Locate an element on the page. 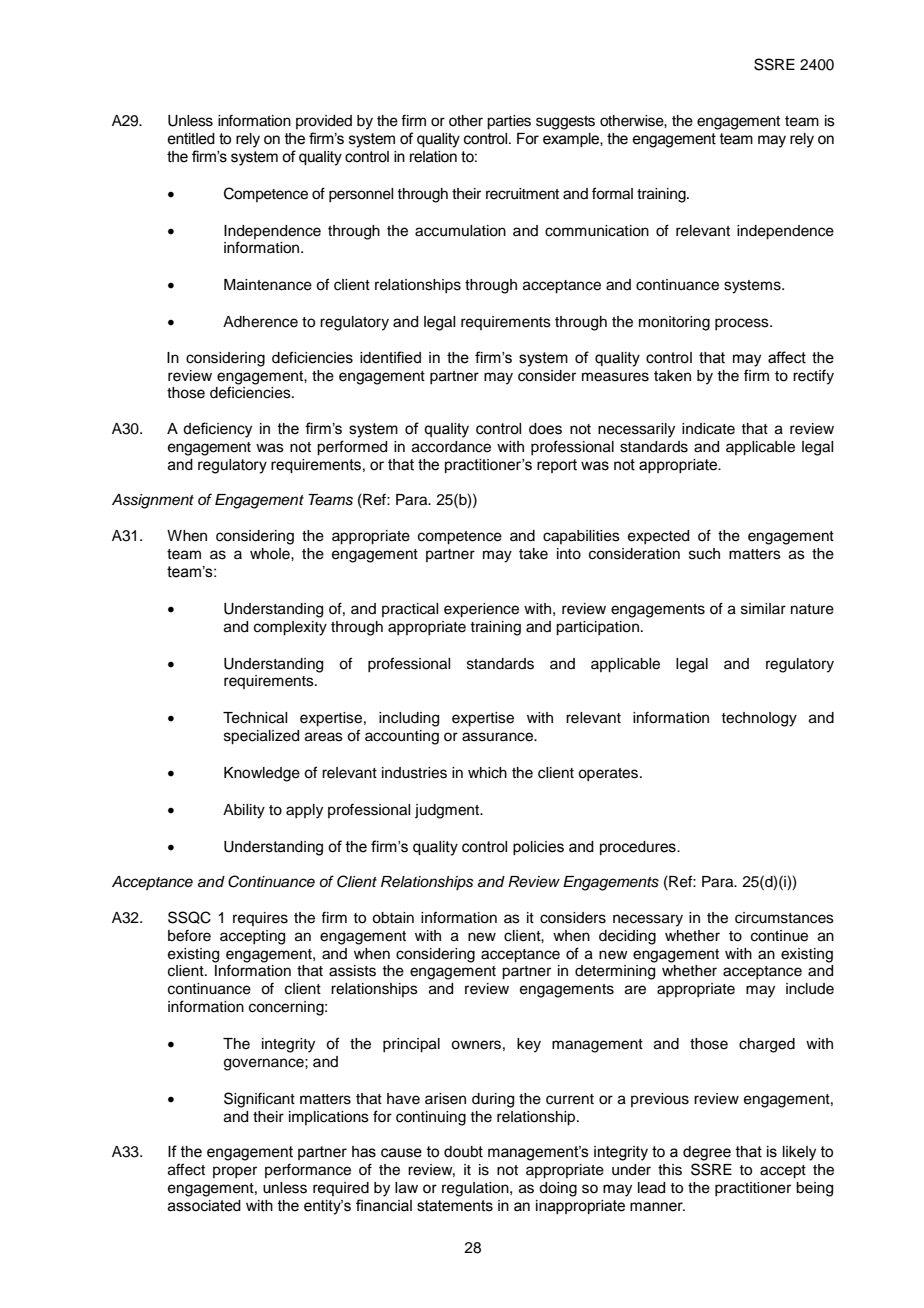 The width and height of the image is (924, 1308). continue is located at coordinates (779, 936).
